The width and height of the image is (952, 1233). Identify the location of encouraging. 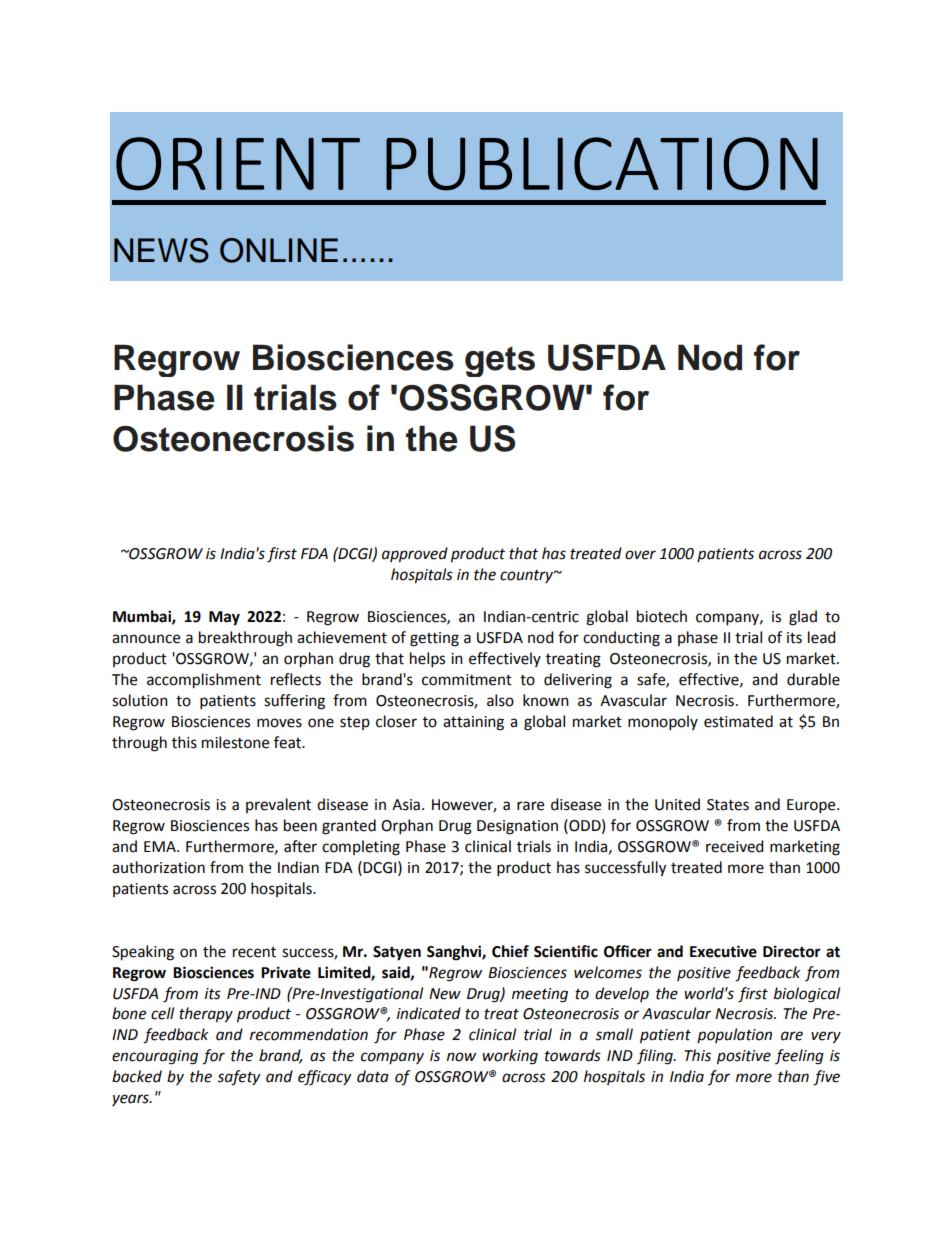
(155, 1057).
